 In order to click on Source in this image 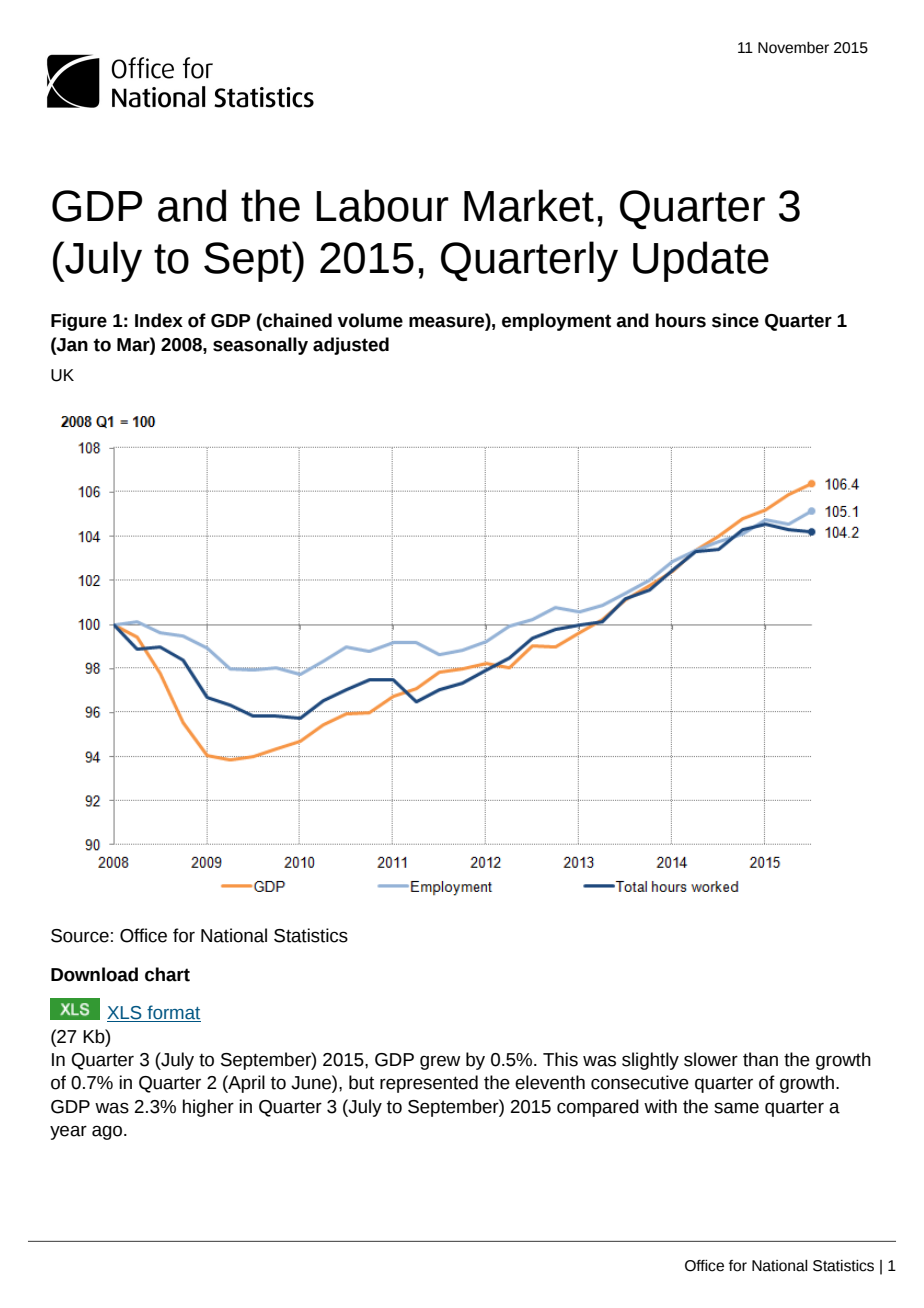, I will do `click(80, 936)`.
